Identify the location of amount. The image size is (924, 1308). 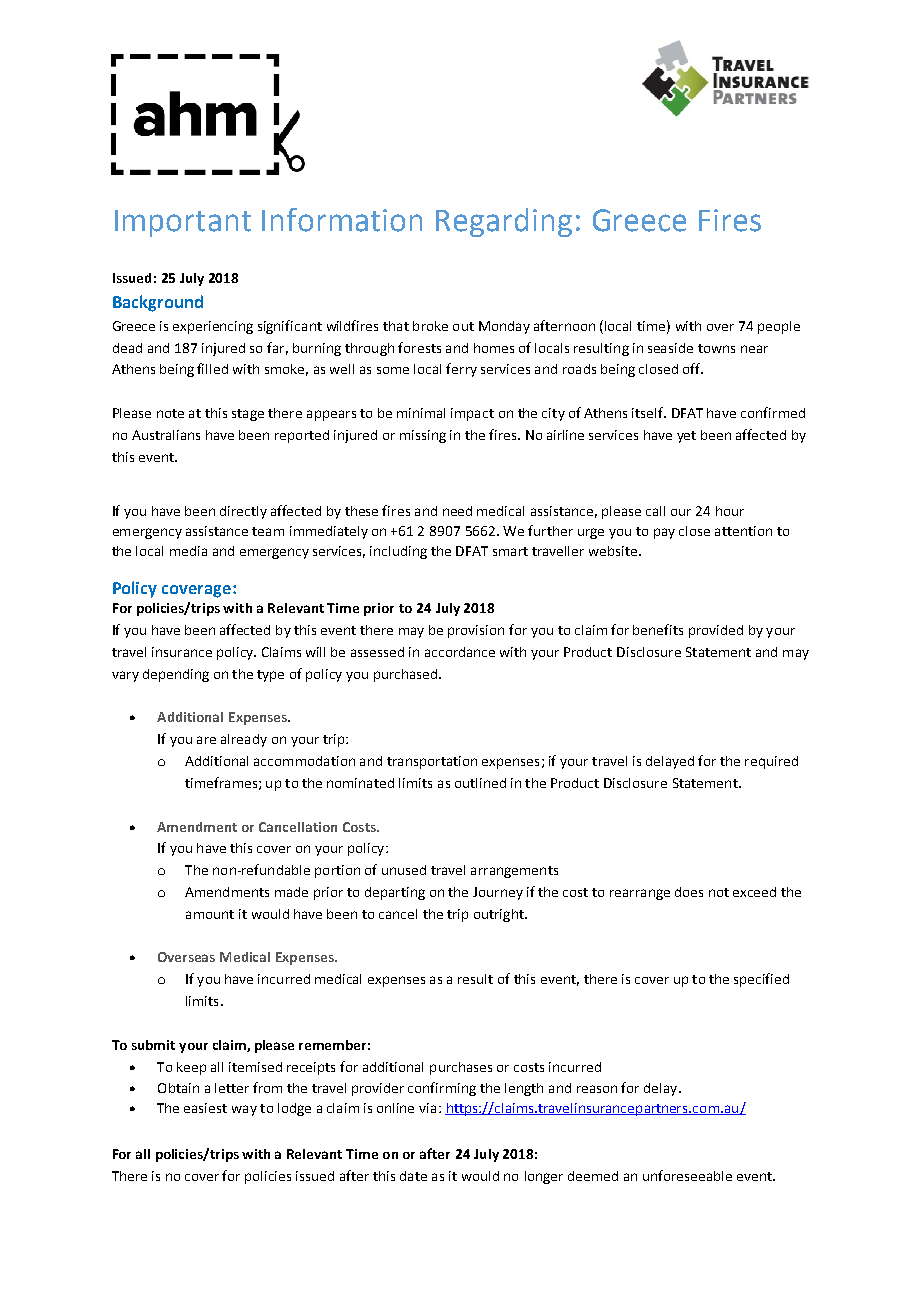
(210, 914).
